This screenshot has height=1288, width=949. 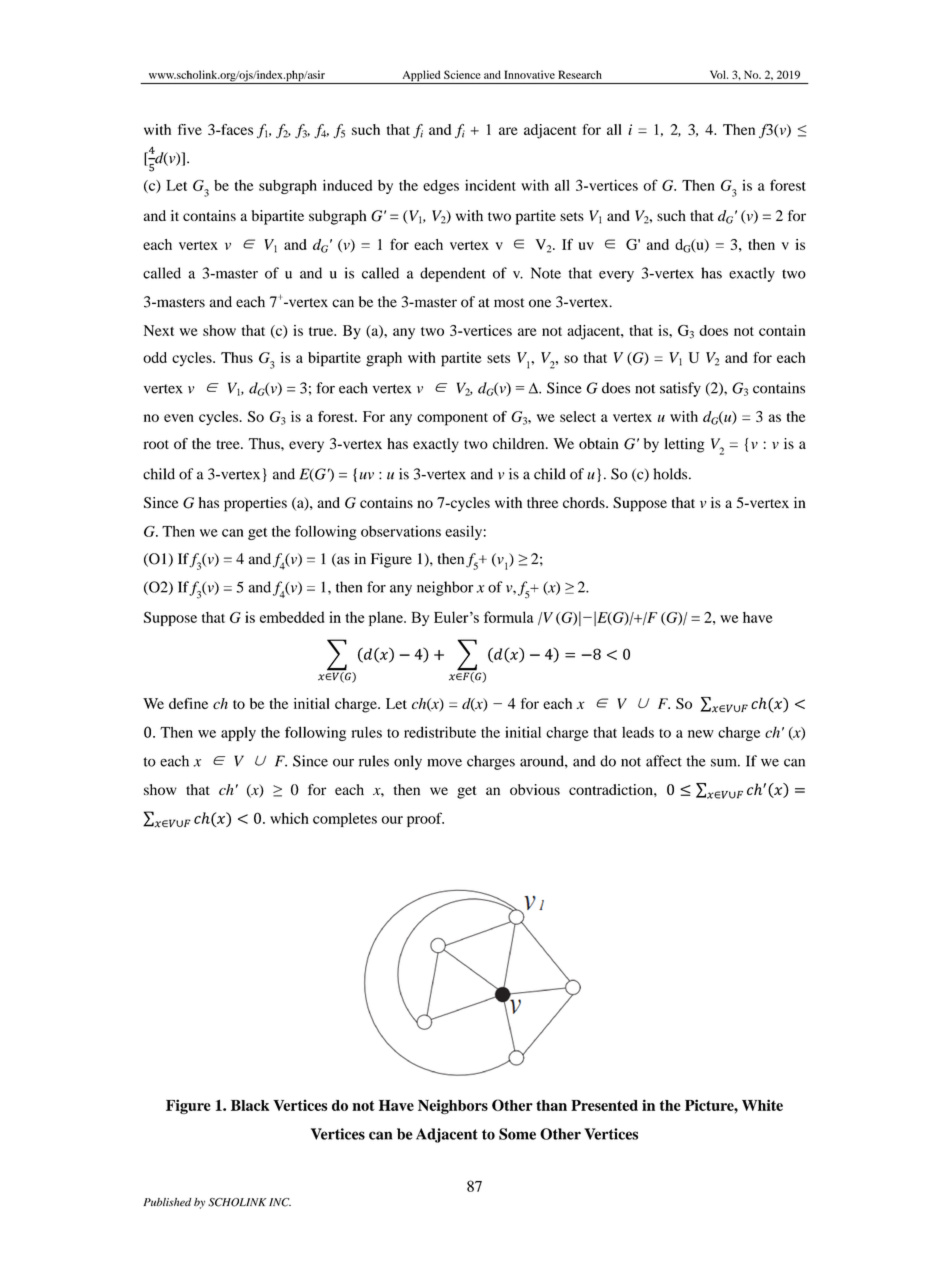 I want to click on five, so click(x=190, y=129).
